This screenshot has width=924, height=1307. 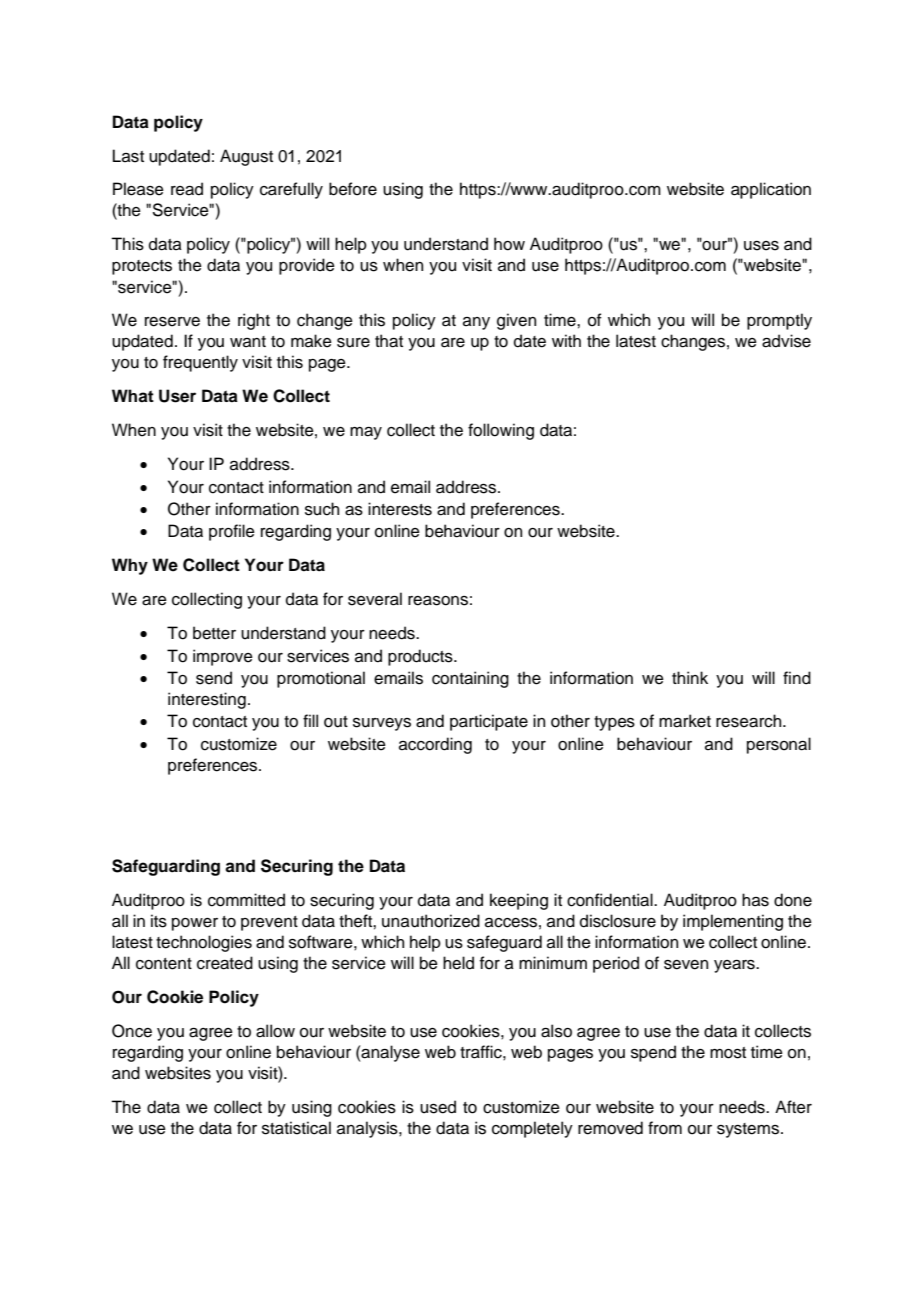 What do you see at coordinates (246, 900) in the screenshot?
I see `committed` at bounding box center [246, 900].
